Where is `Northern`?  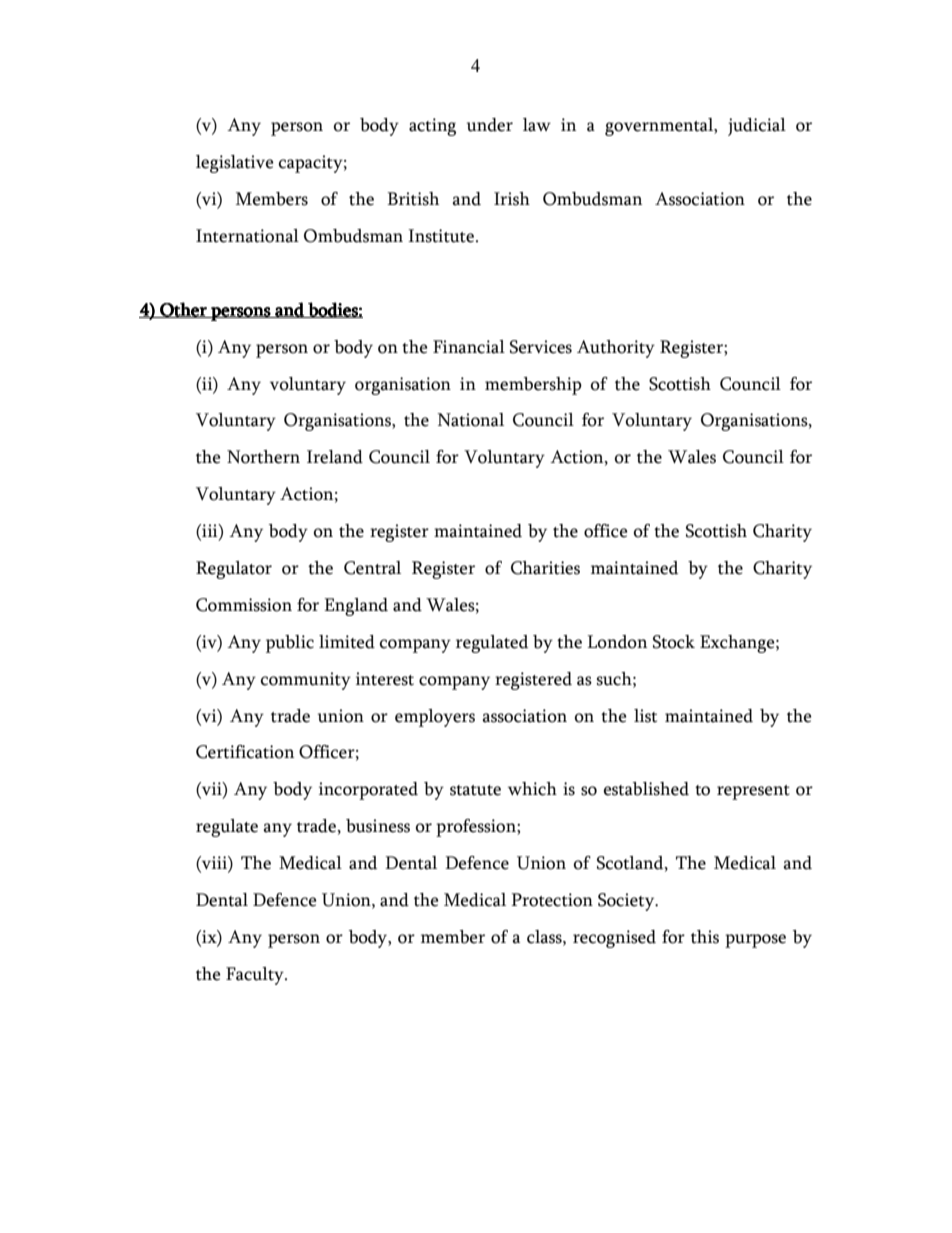
Northern is located at coordinates (263, 457).
